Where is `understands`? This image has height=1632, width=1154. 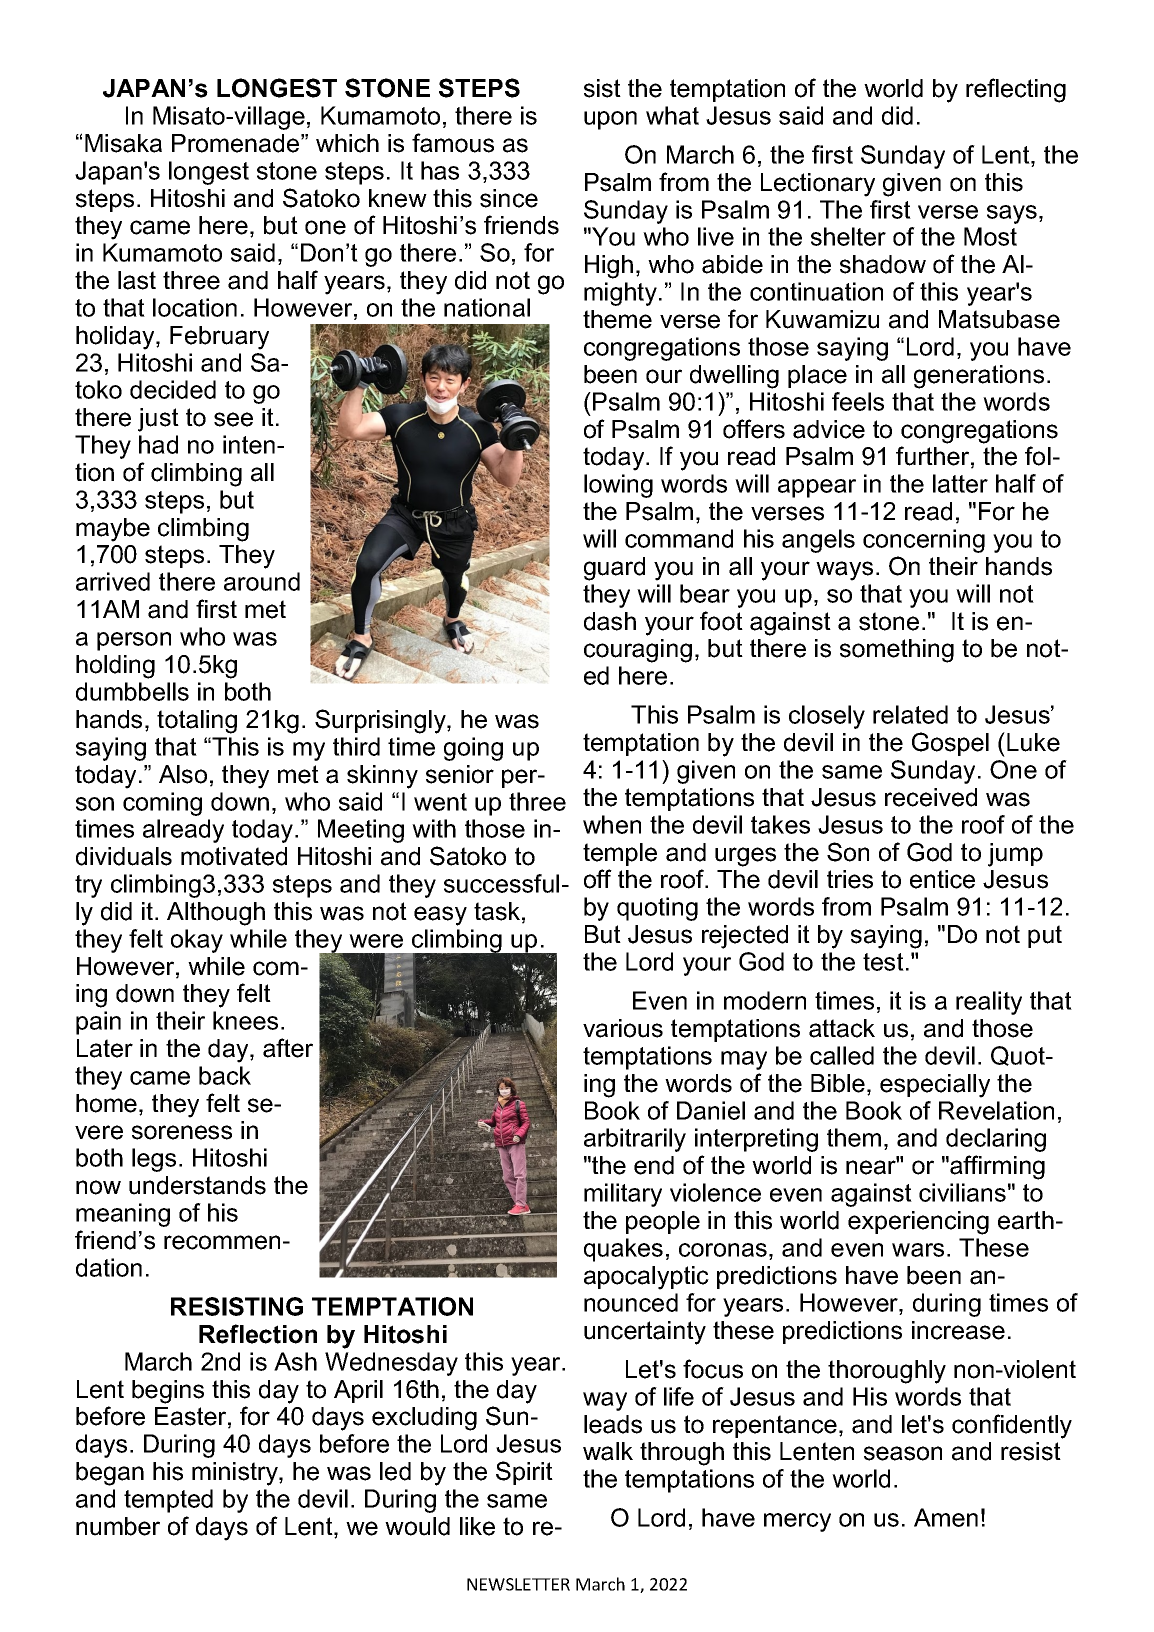 understands is located at coordinates (197, 1185).
